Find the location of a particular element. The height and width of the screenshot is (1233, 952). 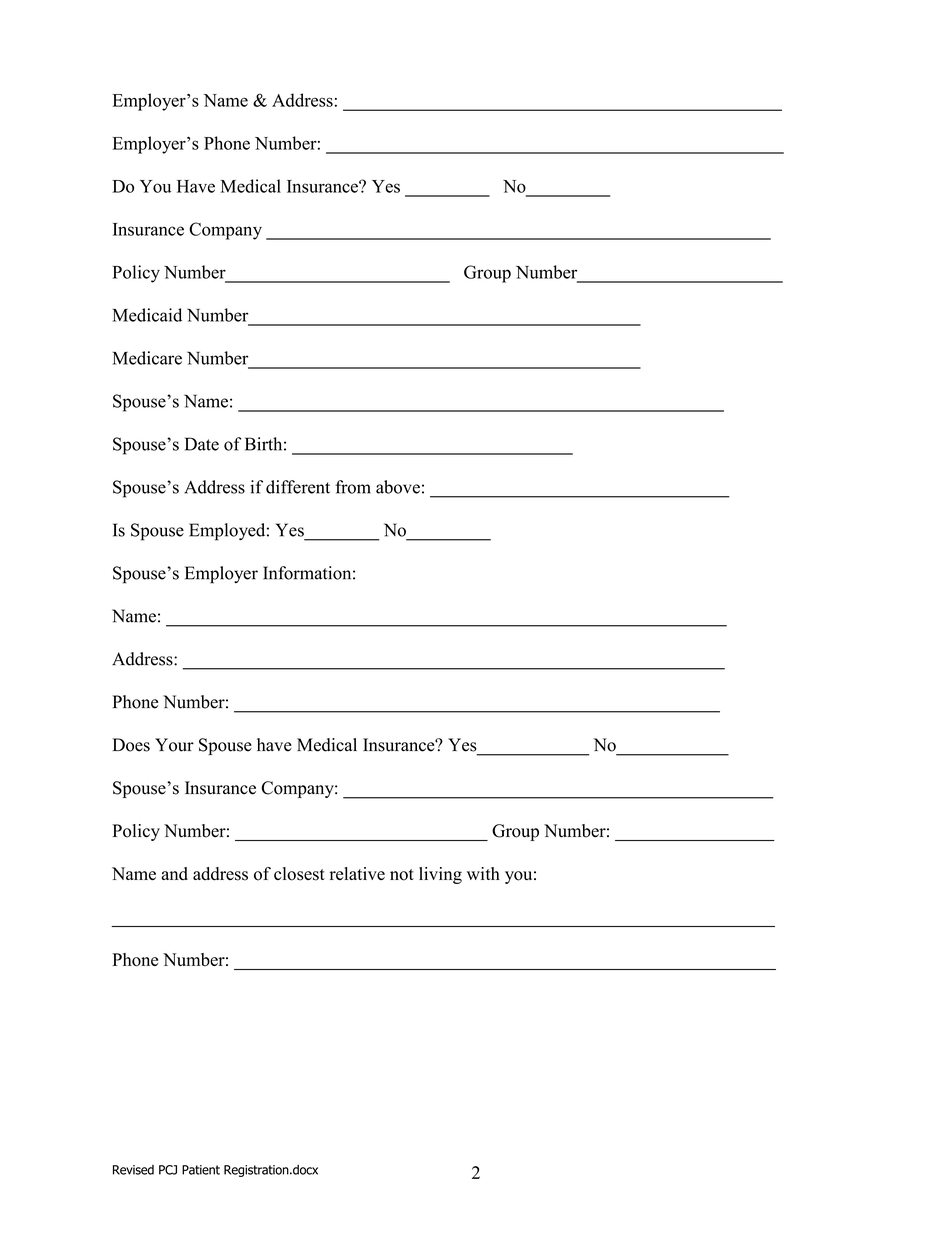

living is located at coordinates (440, 875).
